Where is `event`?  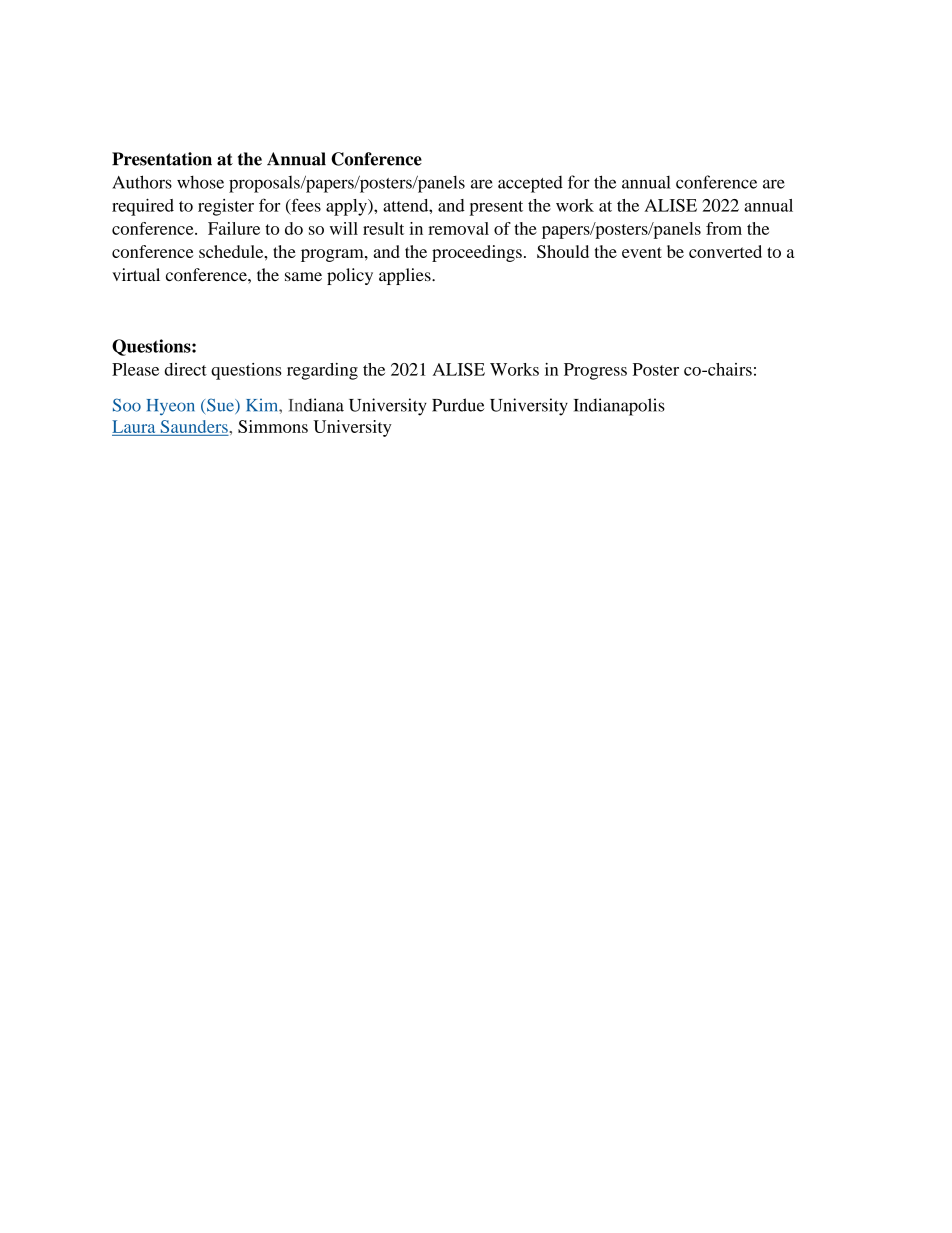
event is located at coordinates (642, 252).
